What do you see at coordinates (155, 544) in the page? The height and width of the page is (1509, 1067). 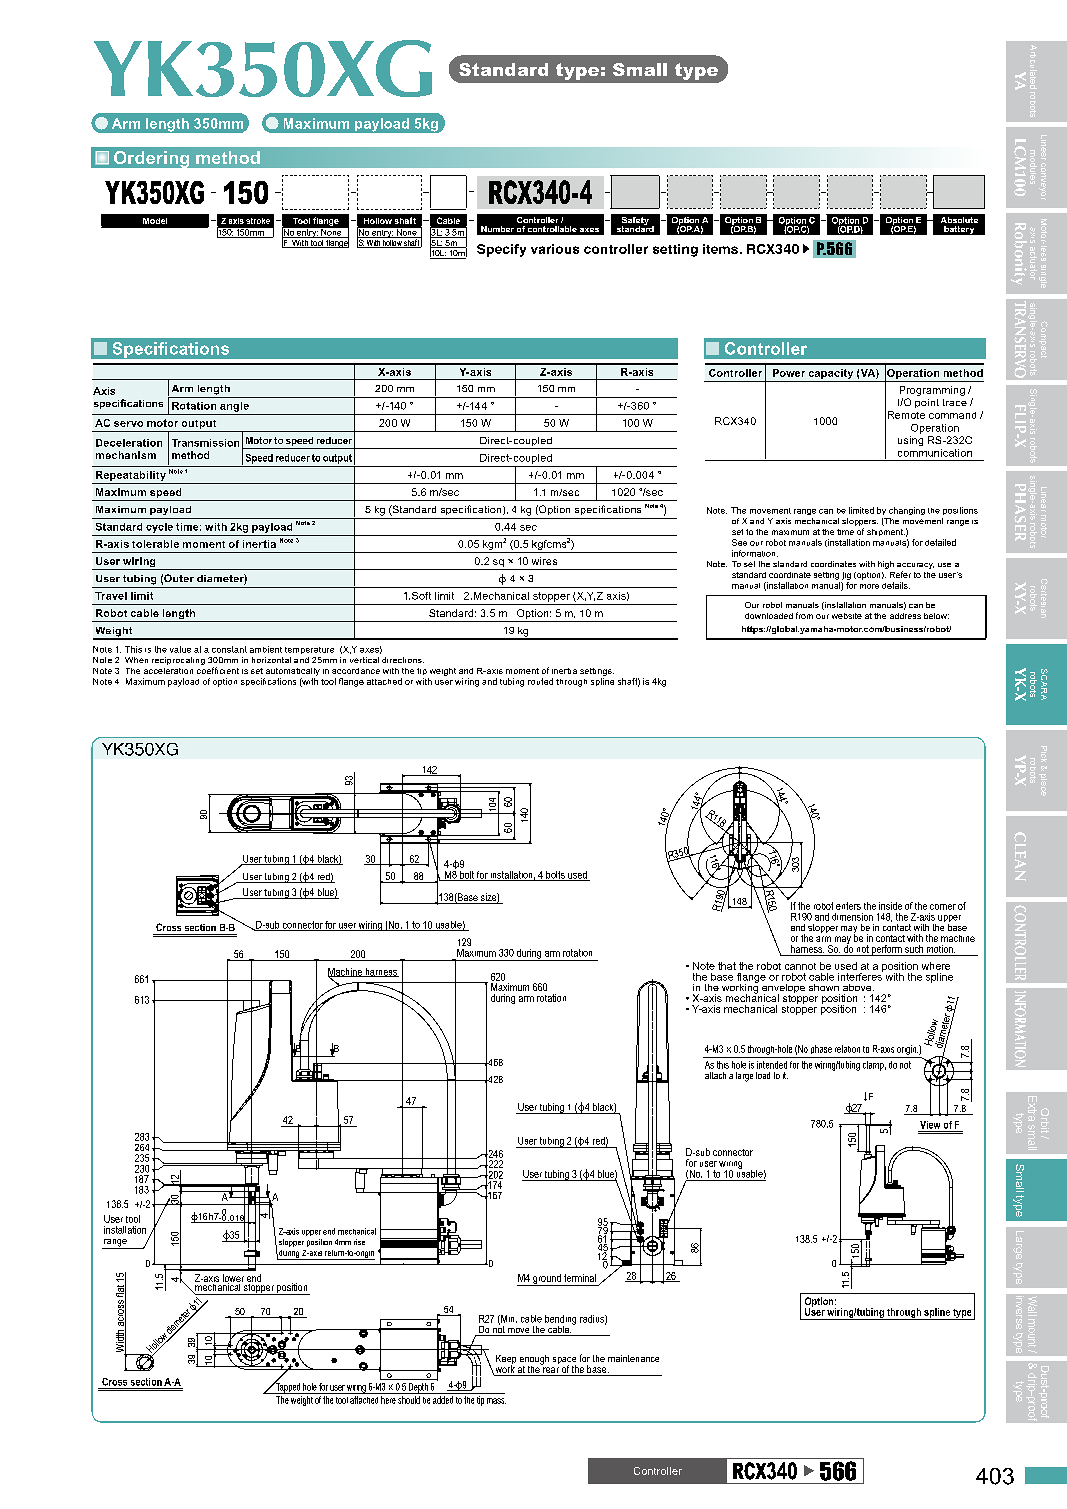 I see `tolerable` at bounding box center [155, 544].
